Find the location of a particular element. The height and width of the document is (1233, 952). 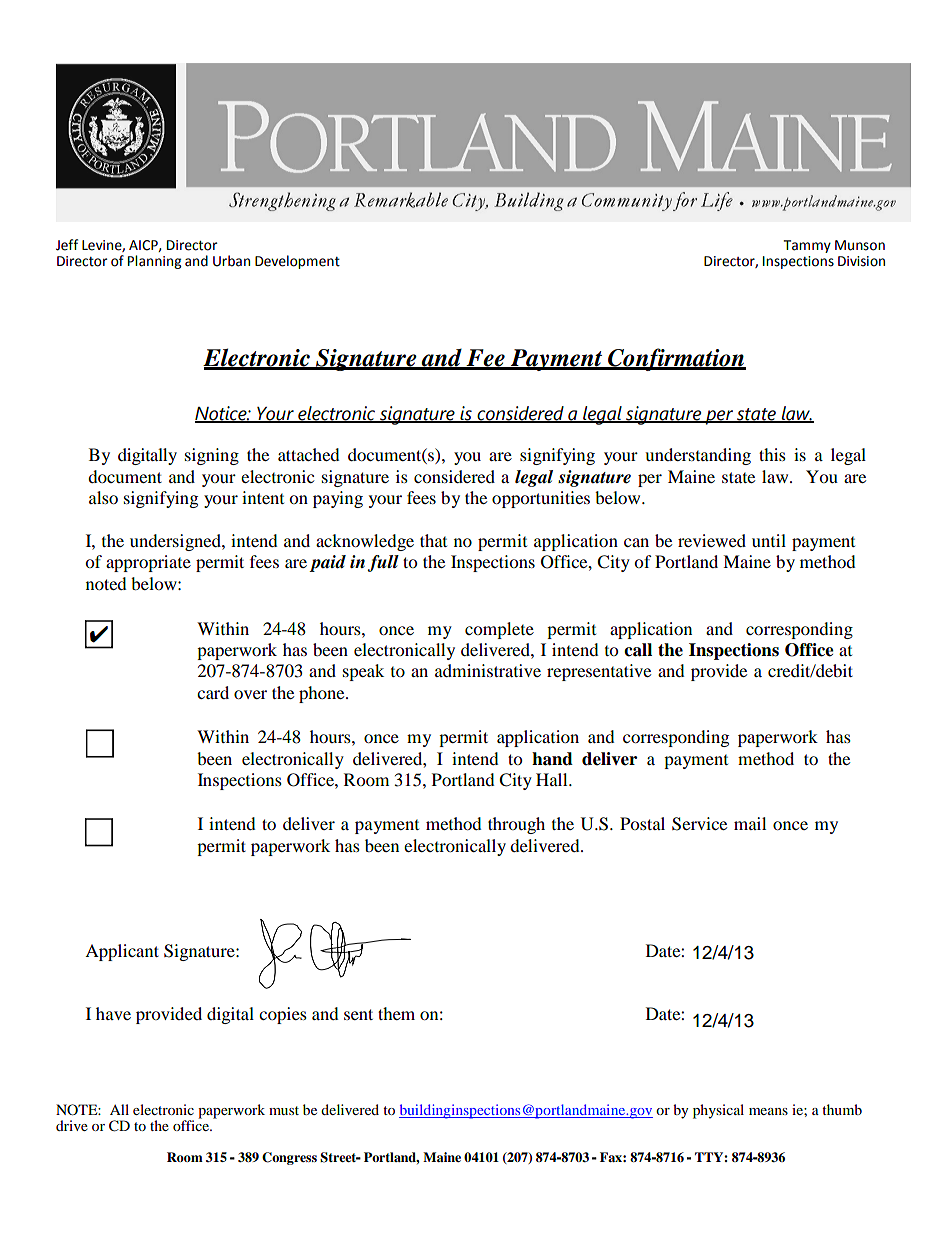

Tammy is located at coordinates (807, 246).
